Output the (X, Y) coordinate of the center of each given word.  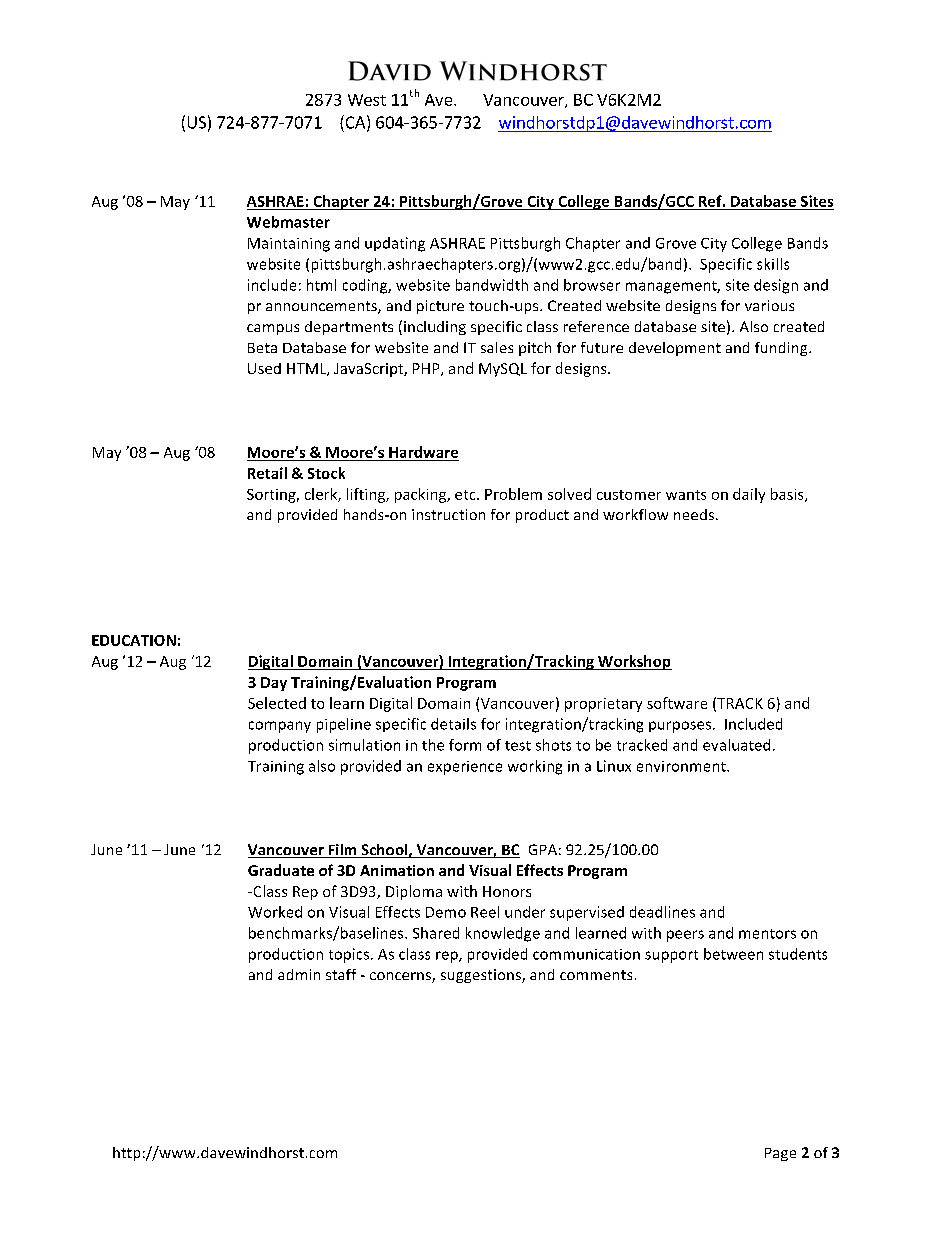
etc (466, 495)
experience (465, 768)
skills (773, 264)
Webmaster (288, 222)
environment (682, 766)
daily (749, 495)
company (280, 727)
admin (299, 974)
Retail (267, 473)
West (367, 100)
